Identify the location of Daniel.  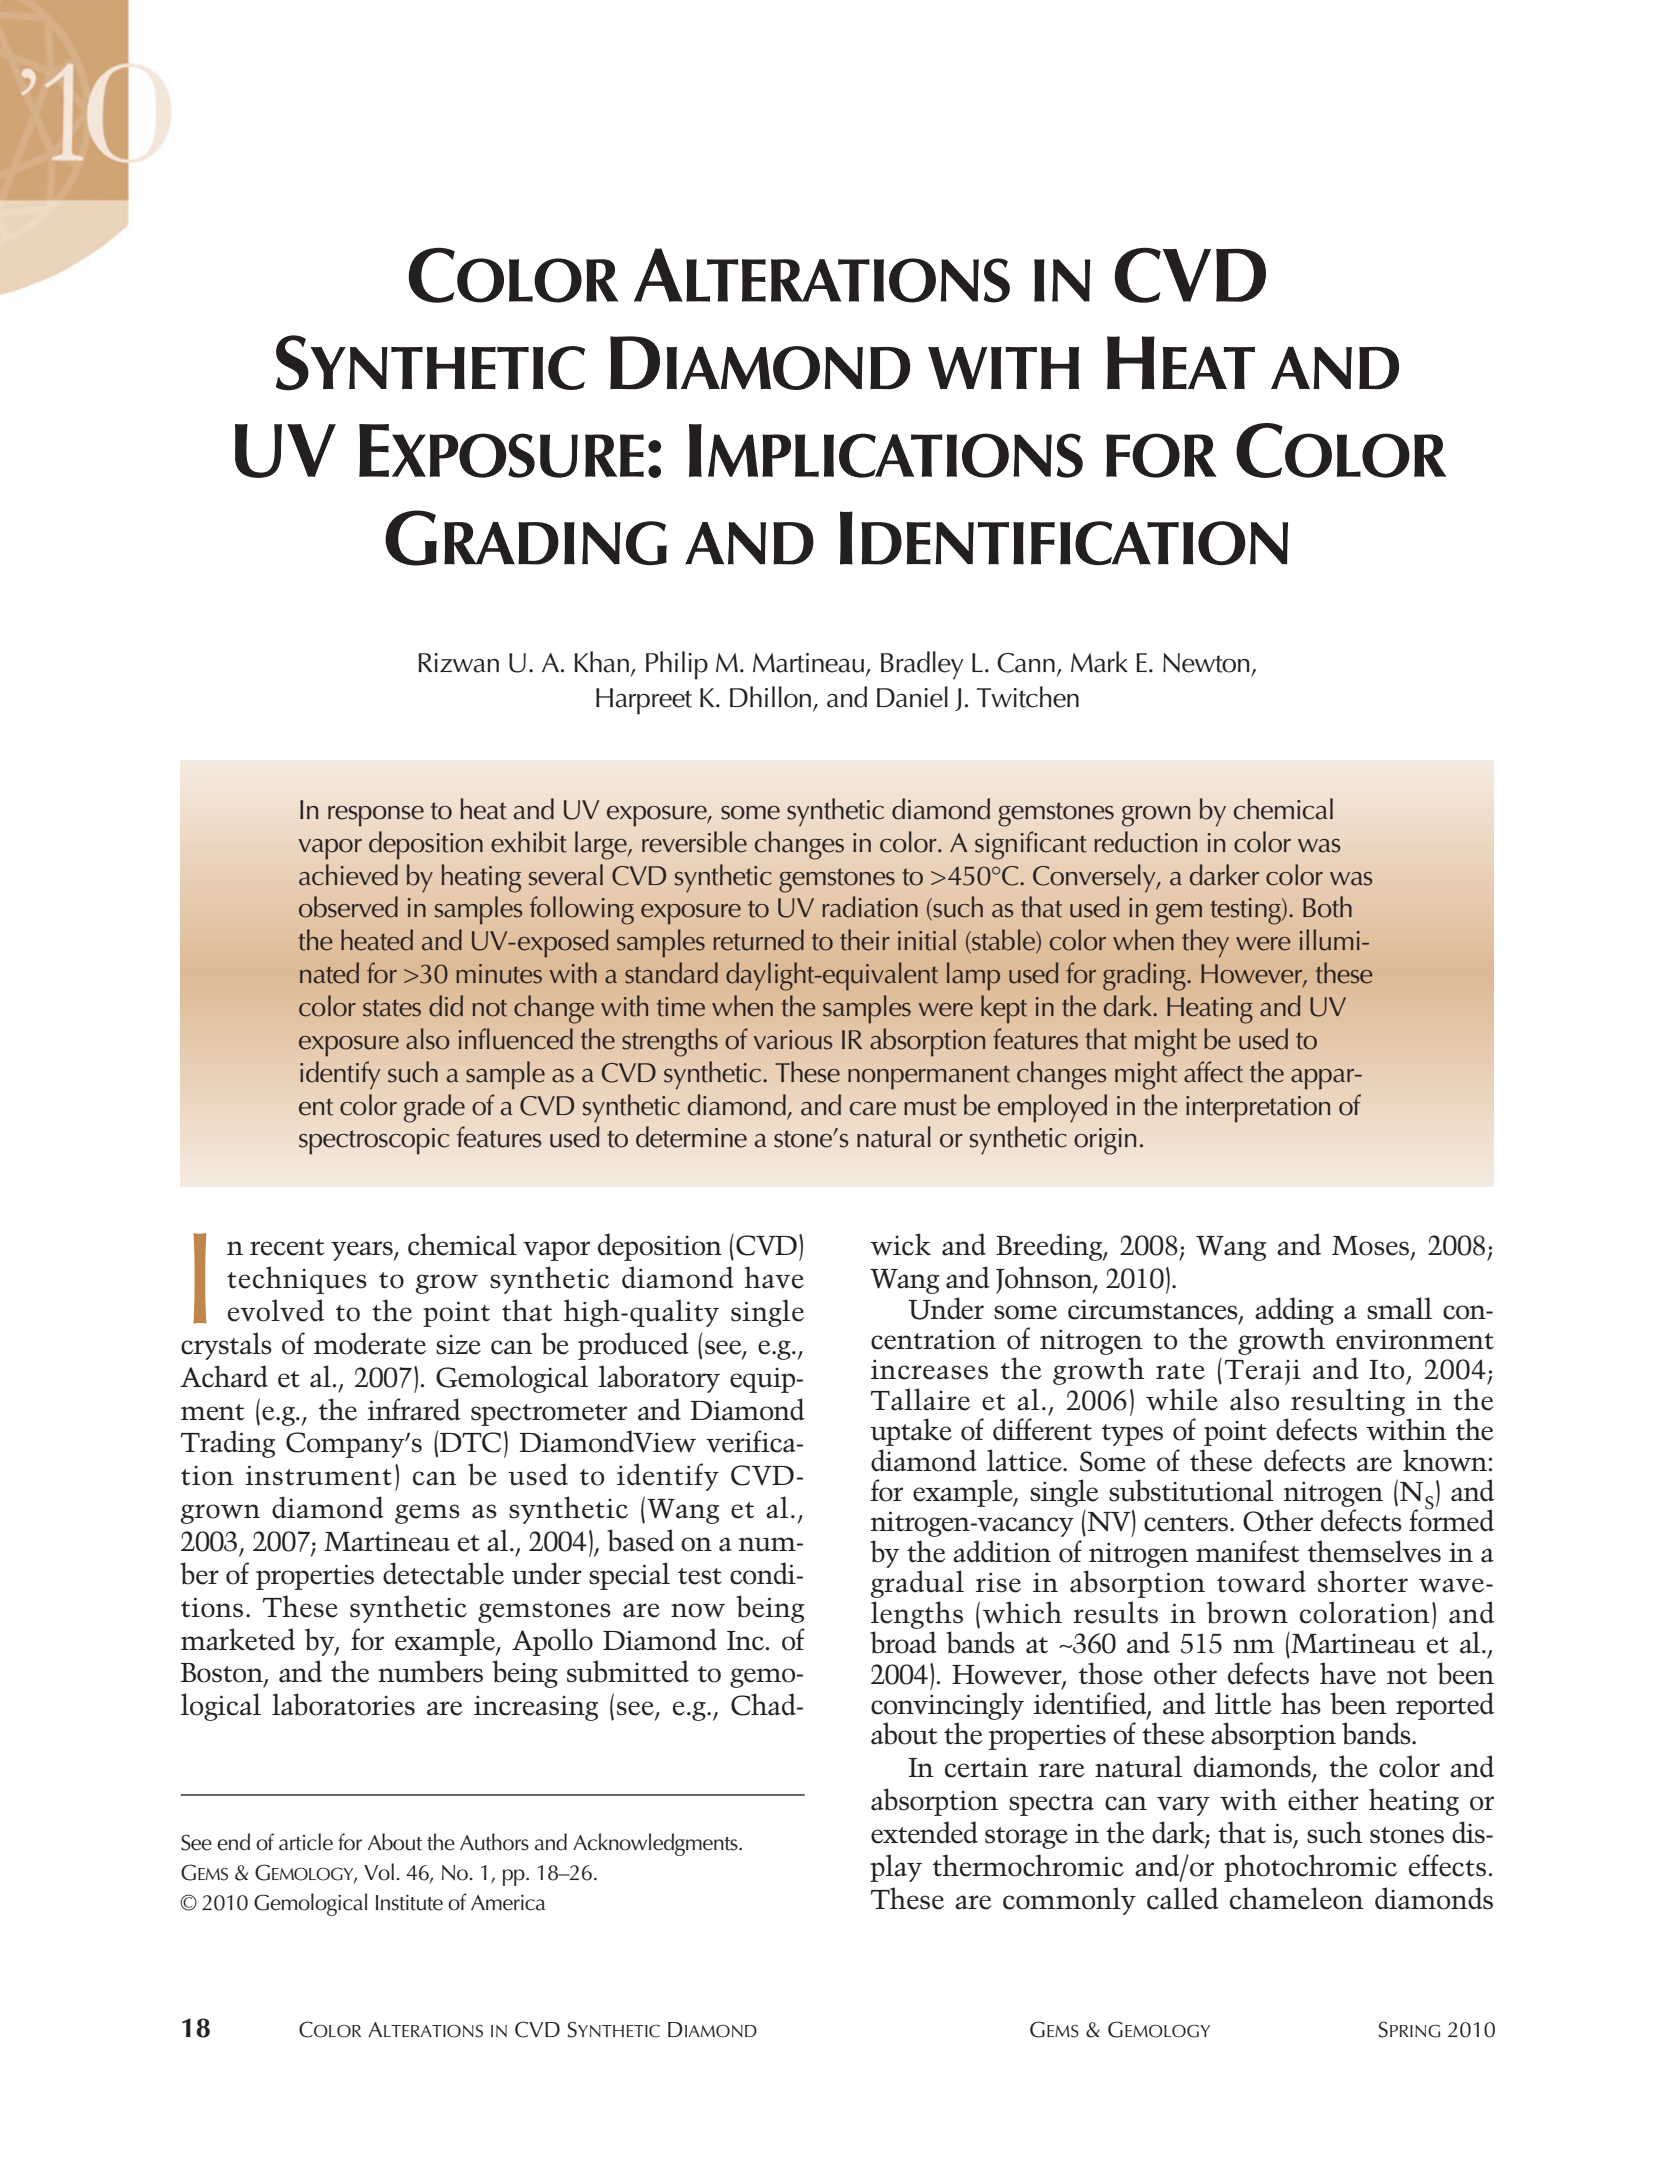
(912, 697).
